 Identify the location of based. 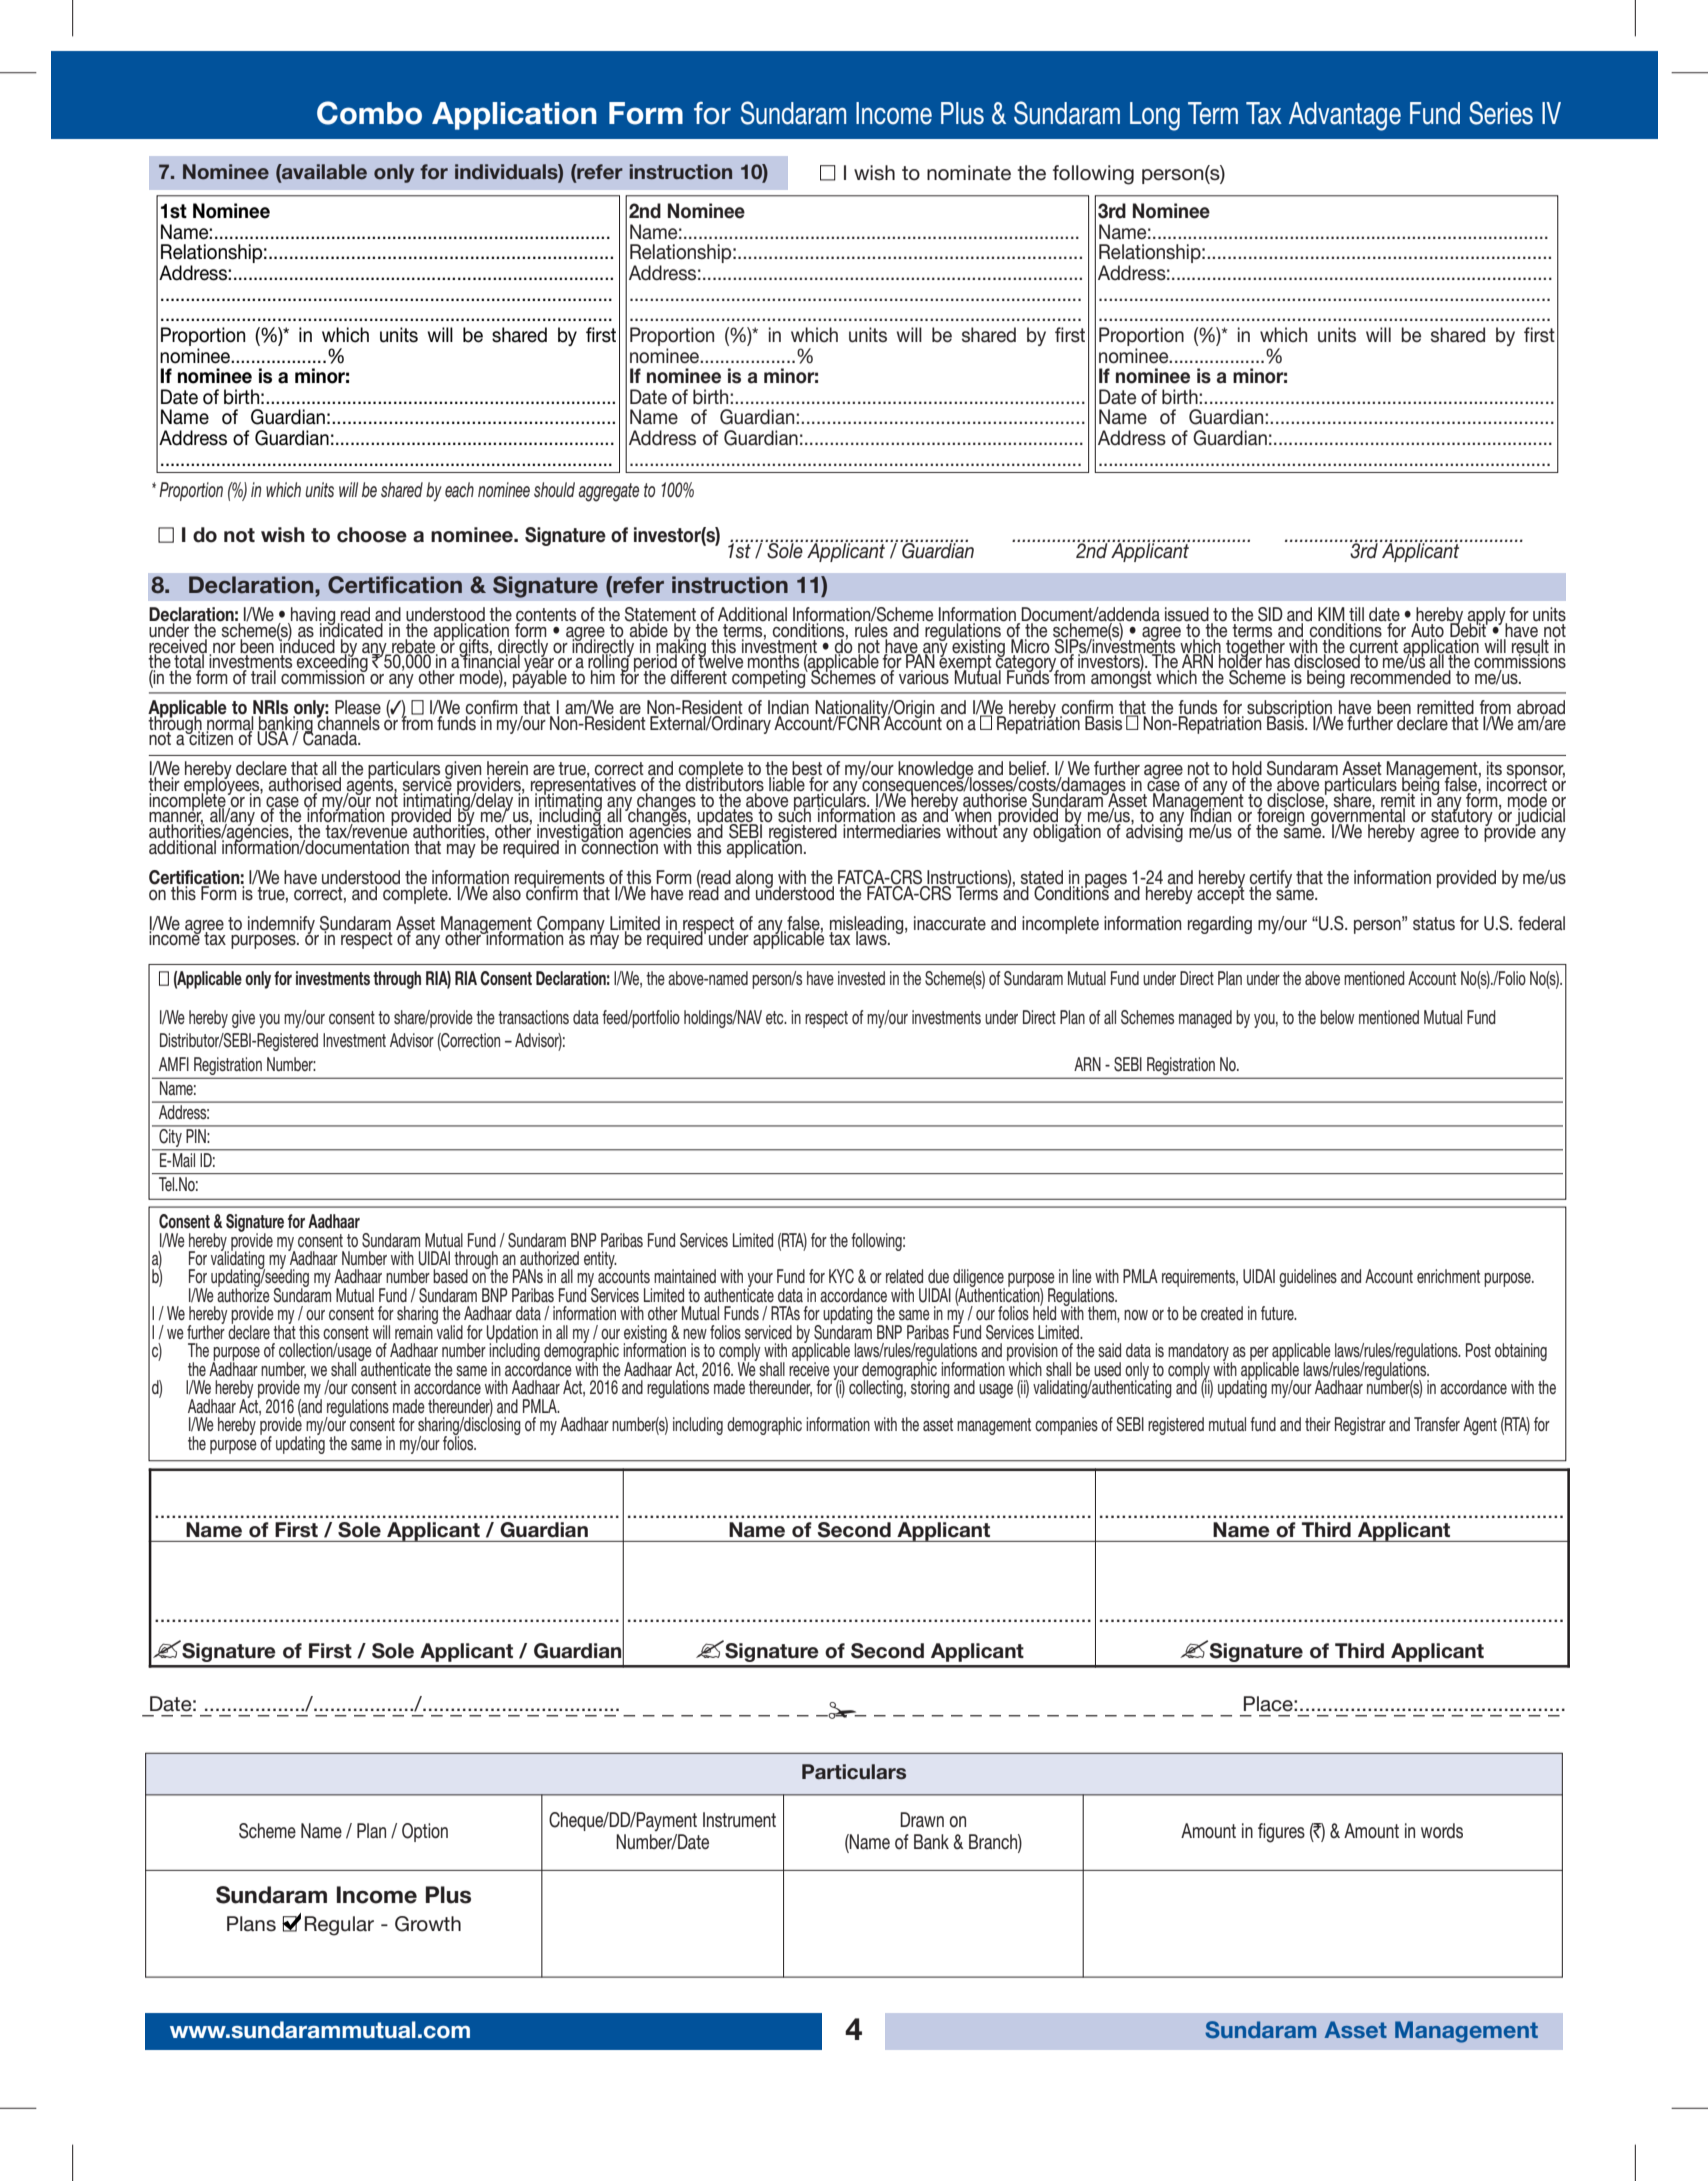
(450, 1276).
